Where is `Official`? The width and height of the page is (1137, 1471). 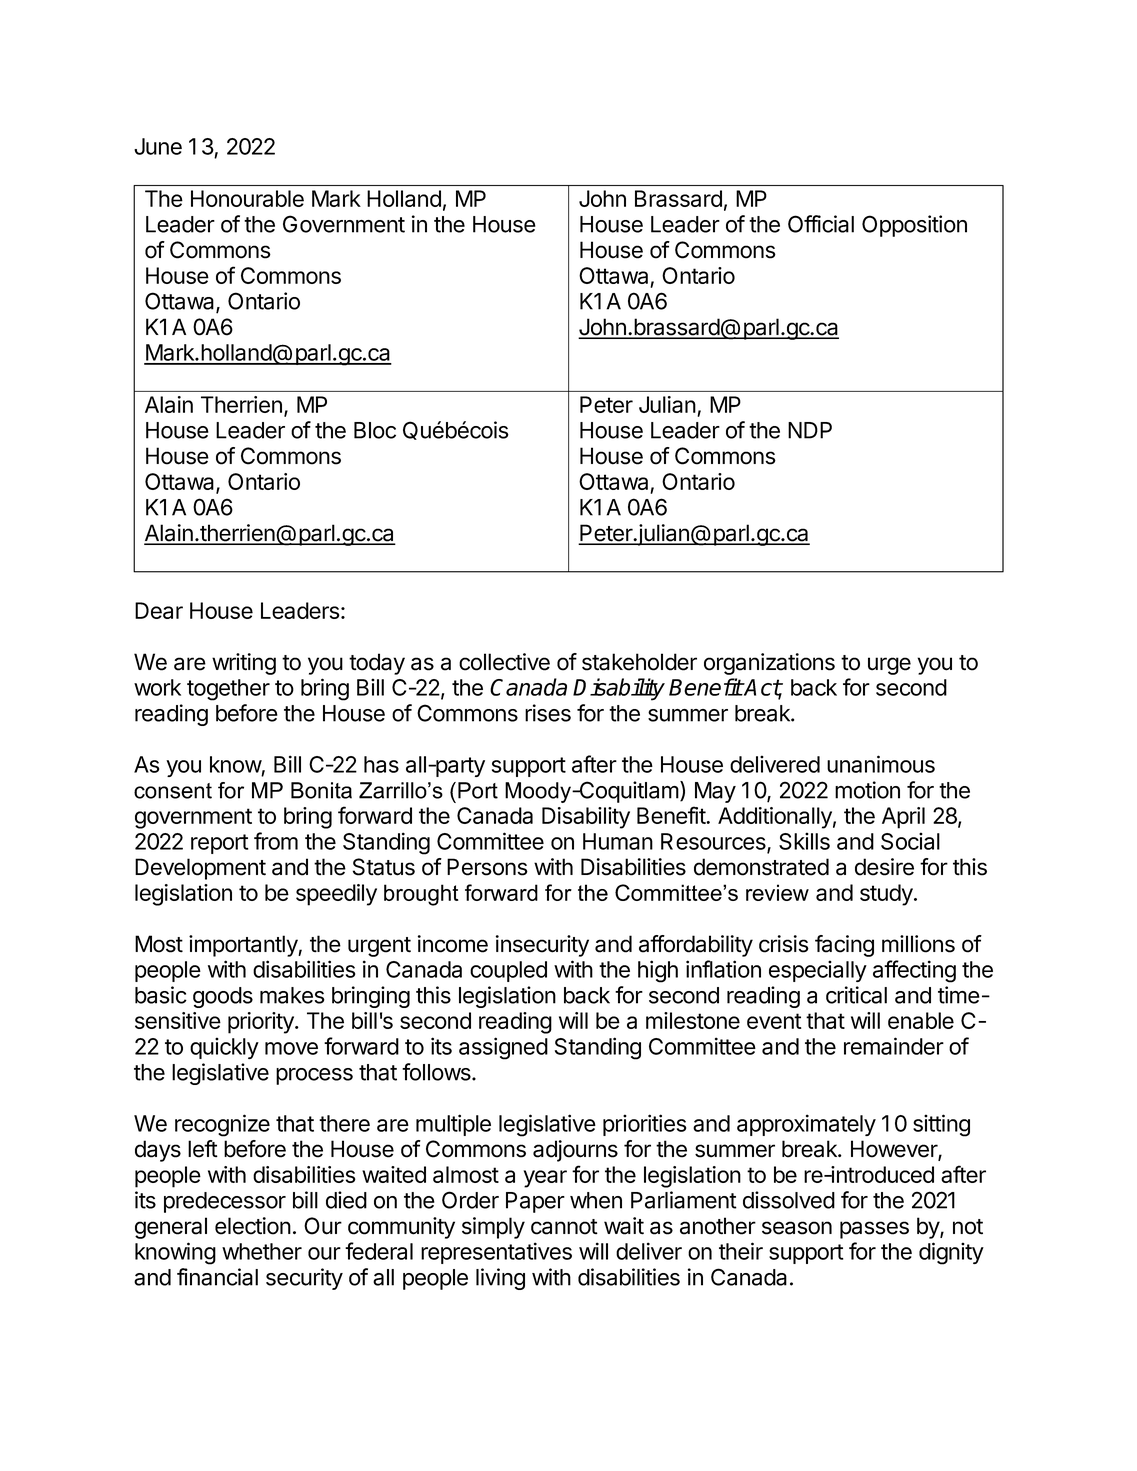
Official is located at coordinates (821, 224).
